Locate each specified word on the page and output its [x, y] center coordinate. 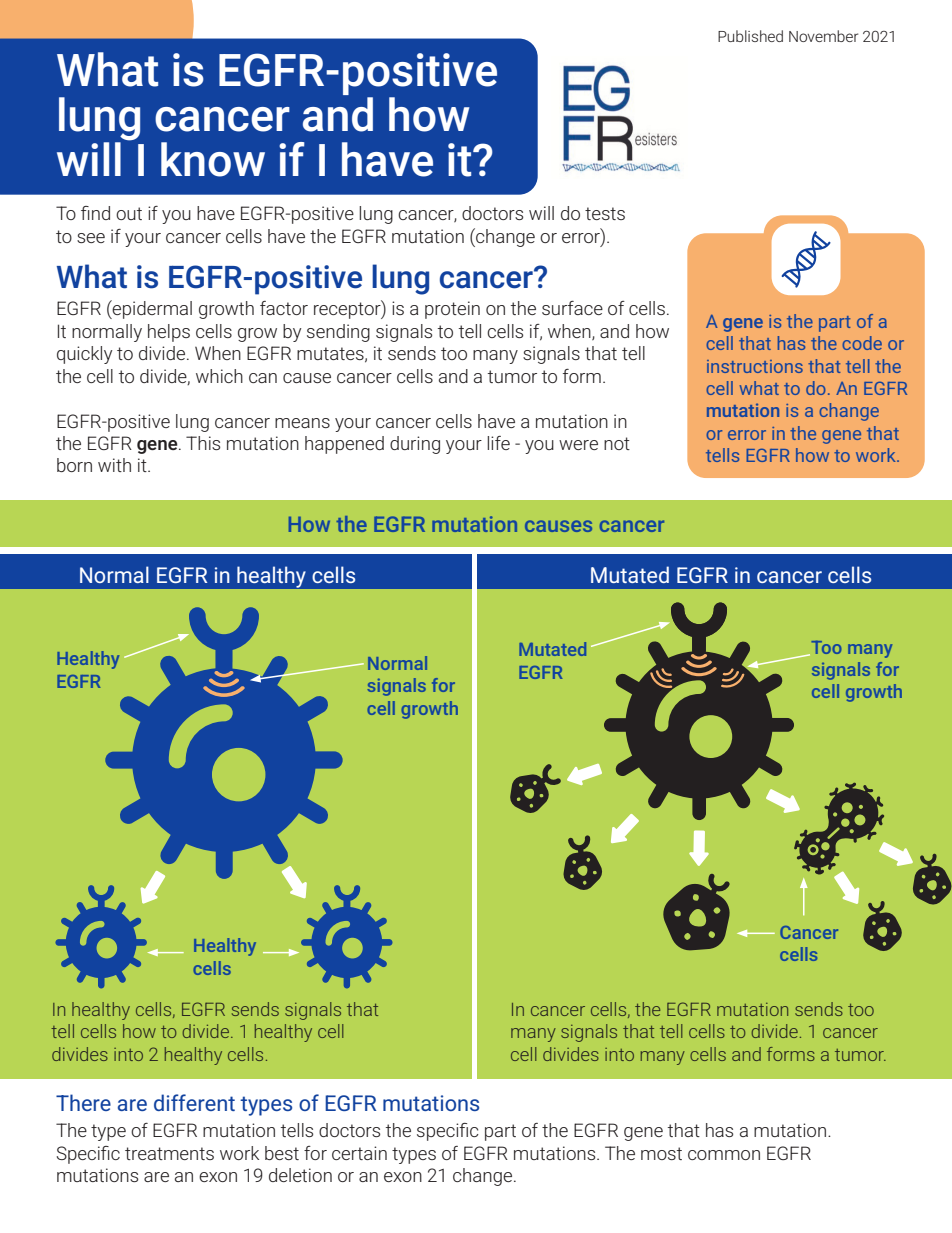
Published [750, 36]
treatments [169, 1153]
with [114, 465]
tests [605, 213]
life [498, 443]
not [617, 443]
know [213, 159]
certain [359, 1153]
